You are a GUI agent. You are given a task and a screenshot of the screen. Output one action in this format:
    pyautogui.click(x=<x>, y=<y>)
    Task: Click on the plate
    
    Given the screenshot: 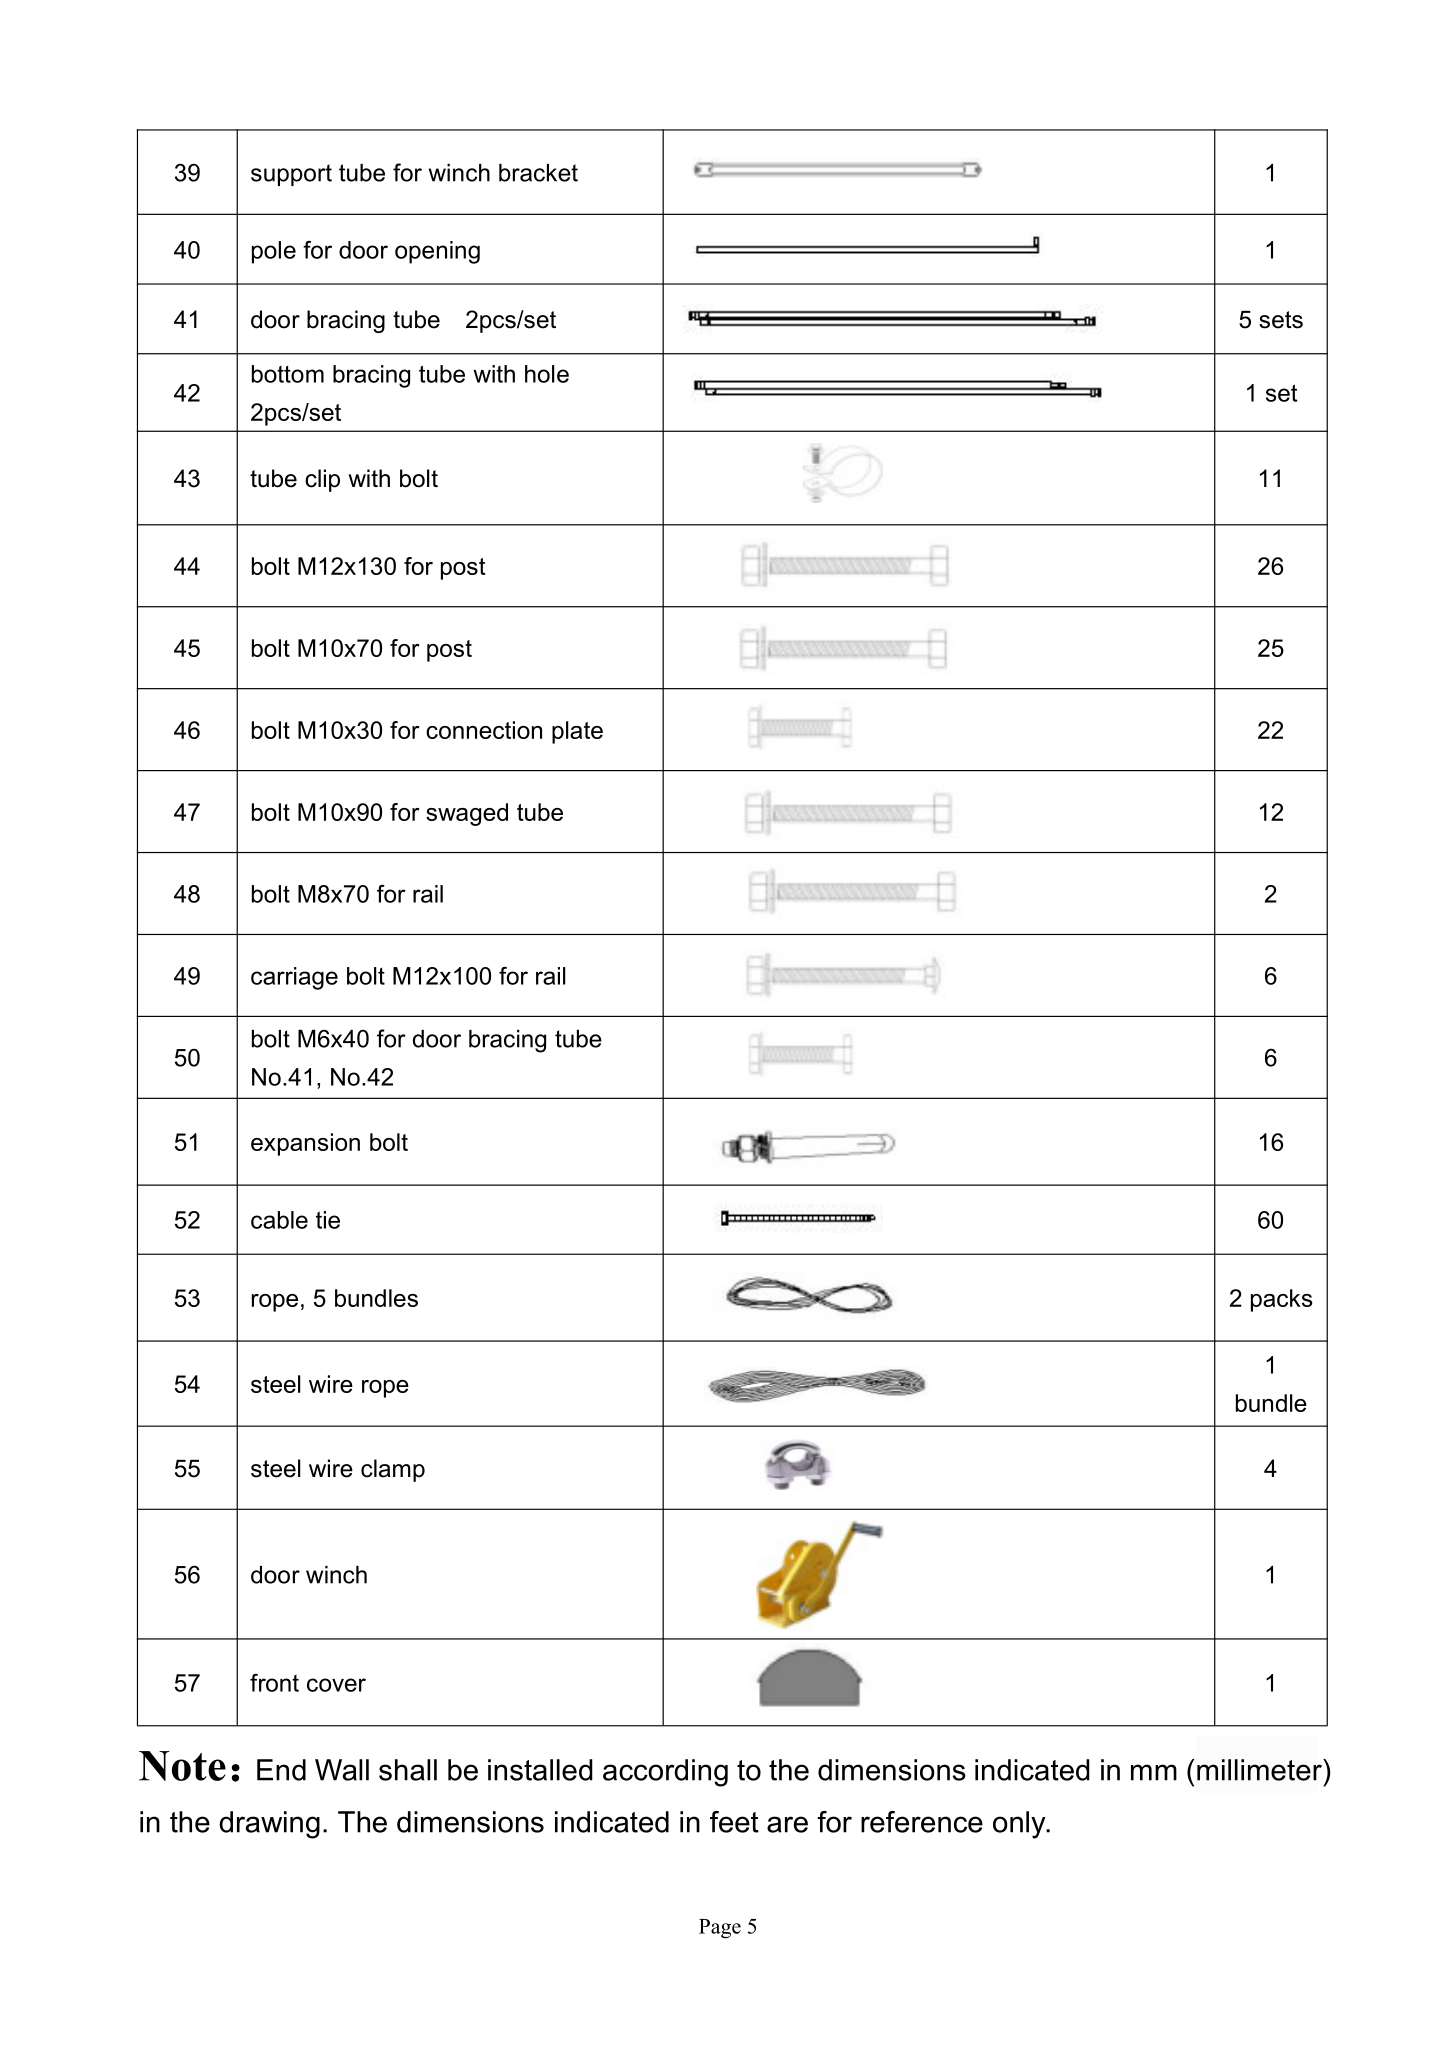 What is the action you would take?
    pyautogui.click(x=577, y=732)
